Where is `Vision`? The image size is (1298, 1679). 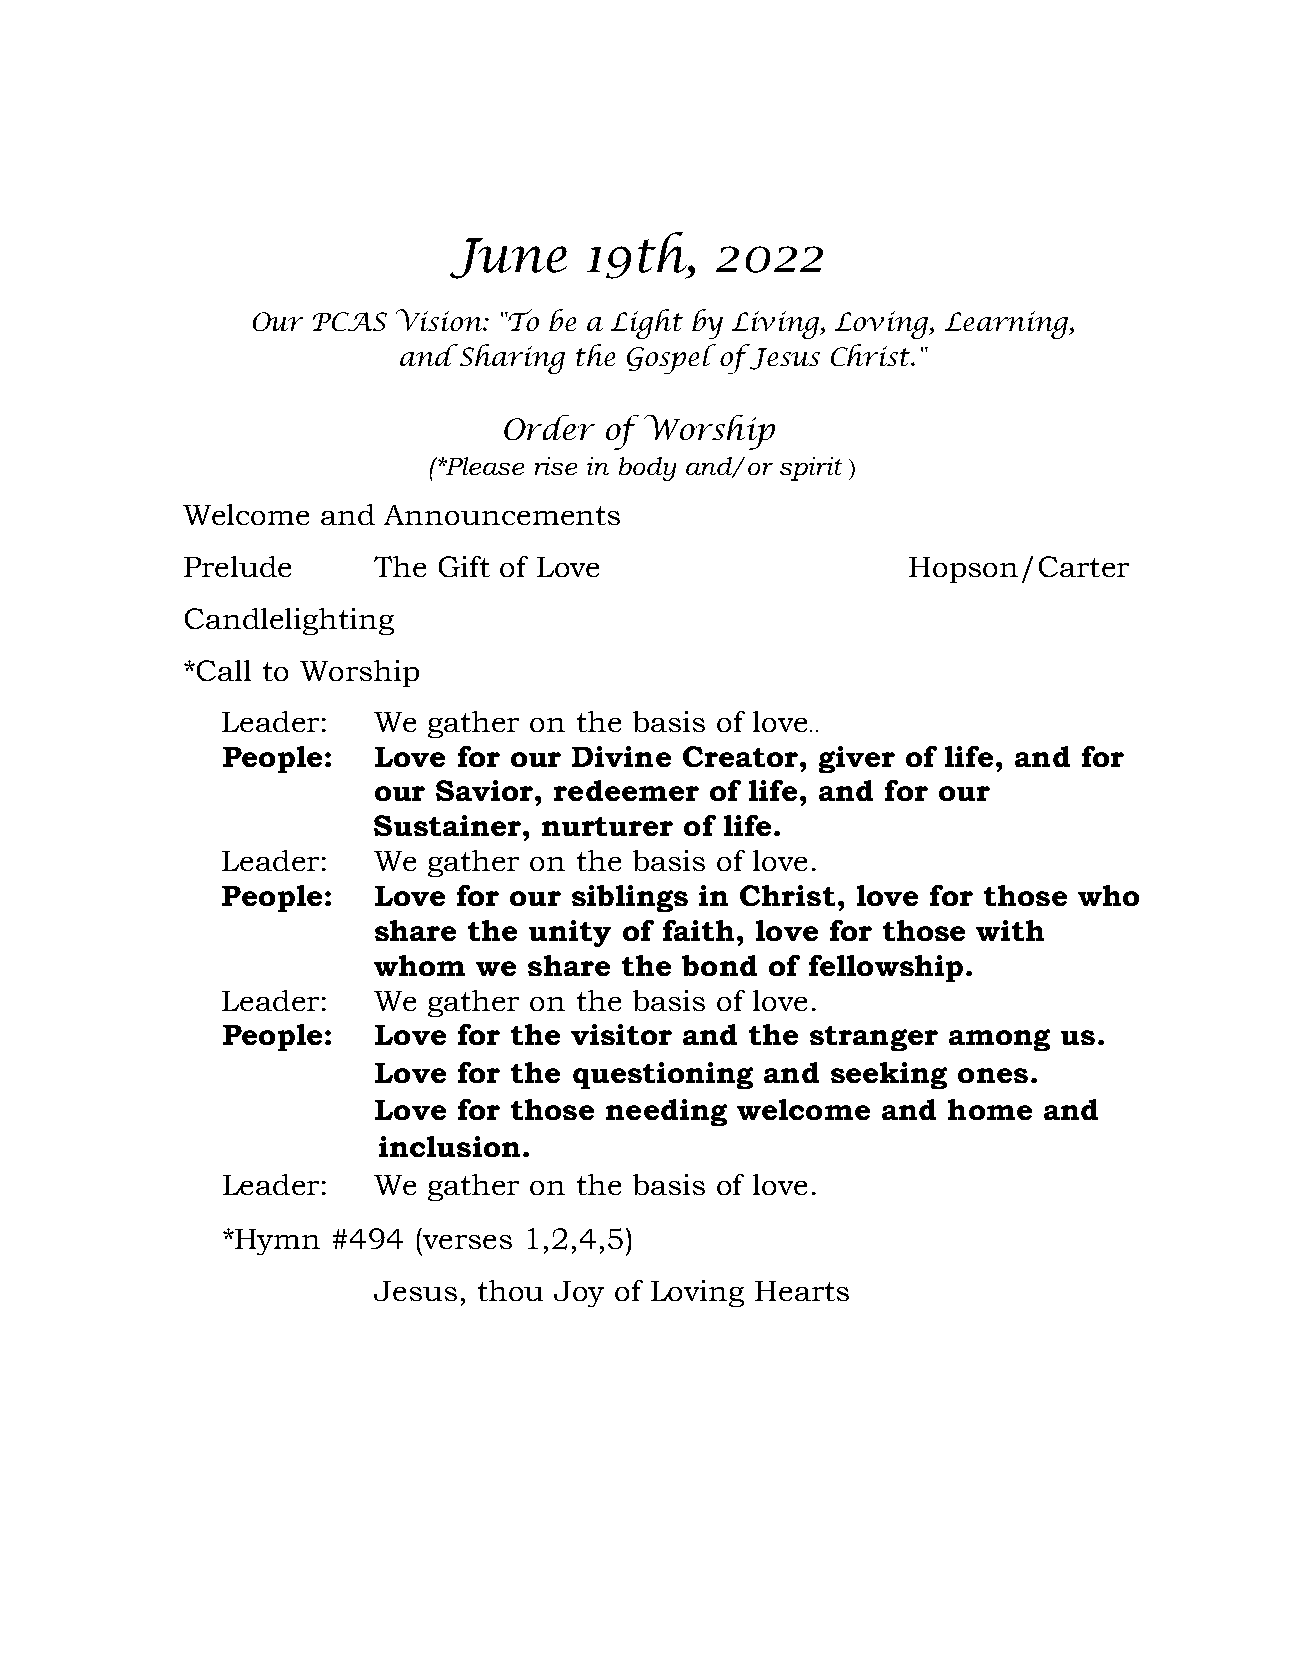 Vision is located at coordinates (440, 320).
